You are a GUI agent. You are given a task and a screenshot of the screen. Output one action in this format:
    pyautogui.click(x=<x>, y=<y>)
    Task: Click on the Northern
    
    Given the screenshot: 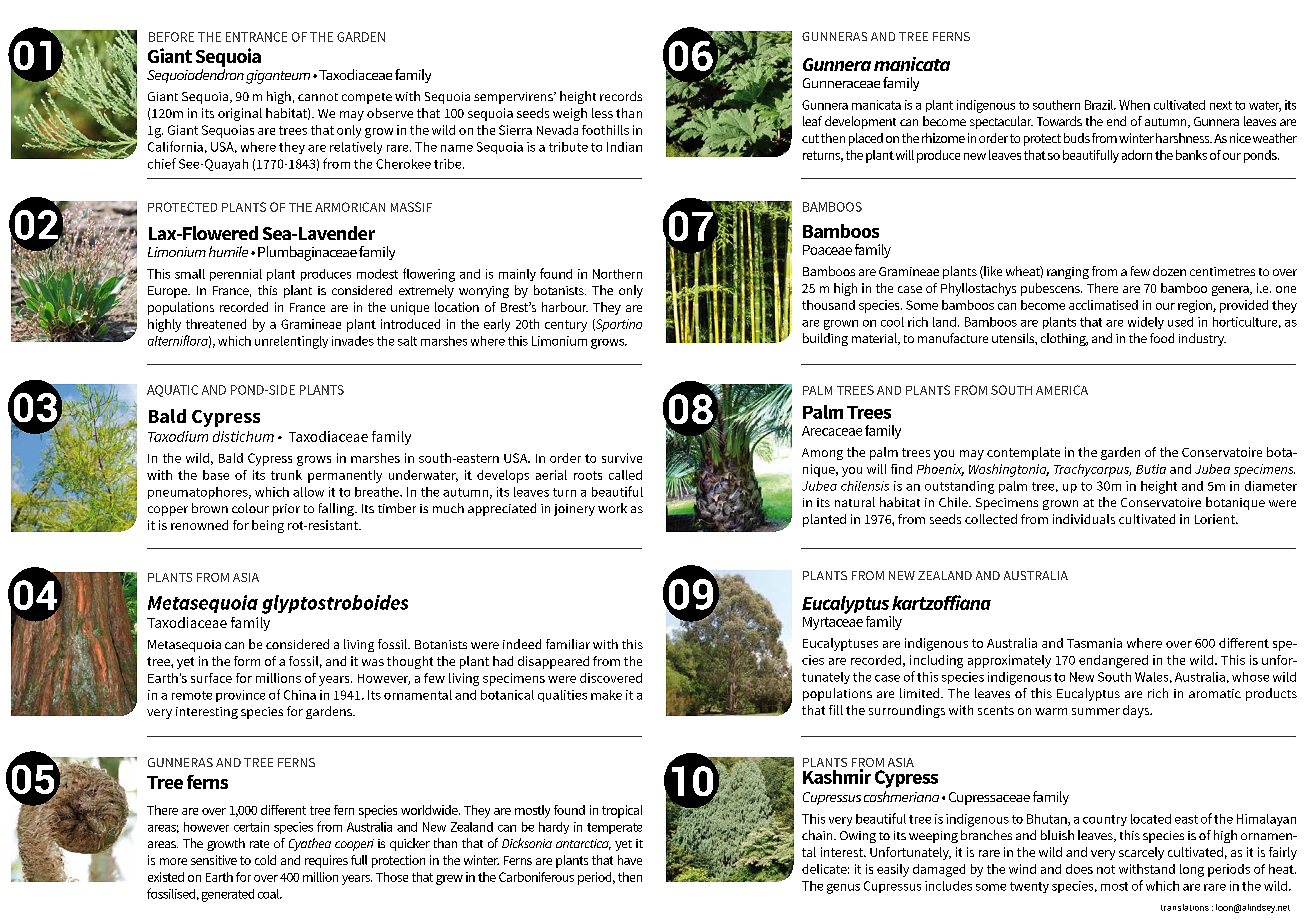 What is the action you would take?
    pyautogui.click(x=617, y=274)
